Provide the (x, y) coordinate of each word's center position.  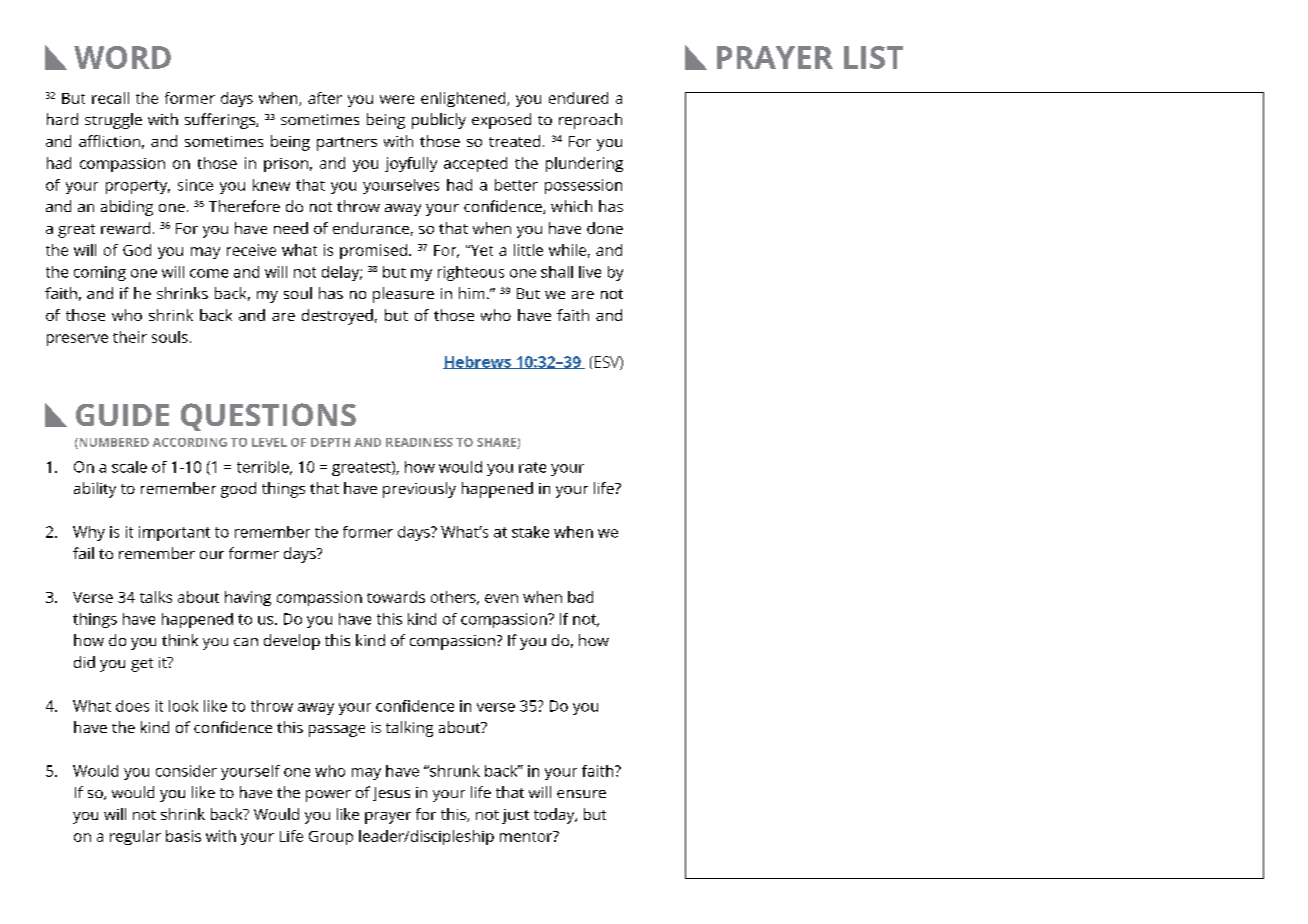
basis (183, 836)
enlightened (464, 99)
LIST (873, 57)
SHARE (497, 443)
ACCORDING (190, 442)
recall (110, 98)
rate (532, 467)
